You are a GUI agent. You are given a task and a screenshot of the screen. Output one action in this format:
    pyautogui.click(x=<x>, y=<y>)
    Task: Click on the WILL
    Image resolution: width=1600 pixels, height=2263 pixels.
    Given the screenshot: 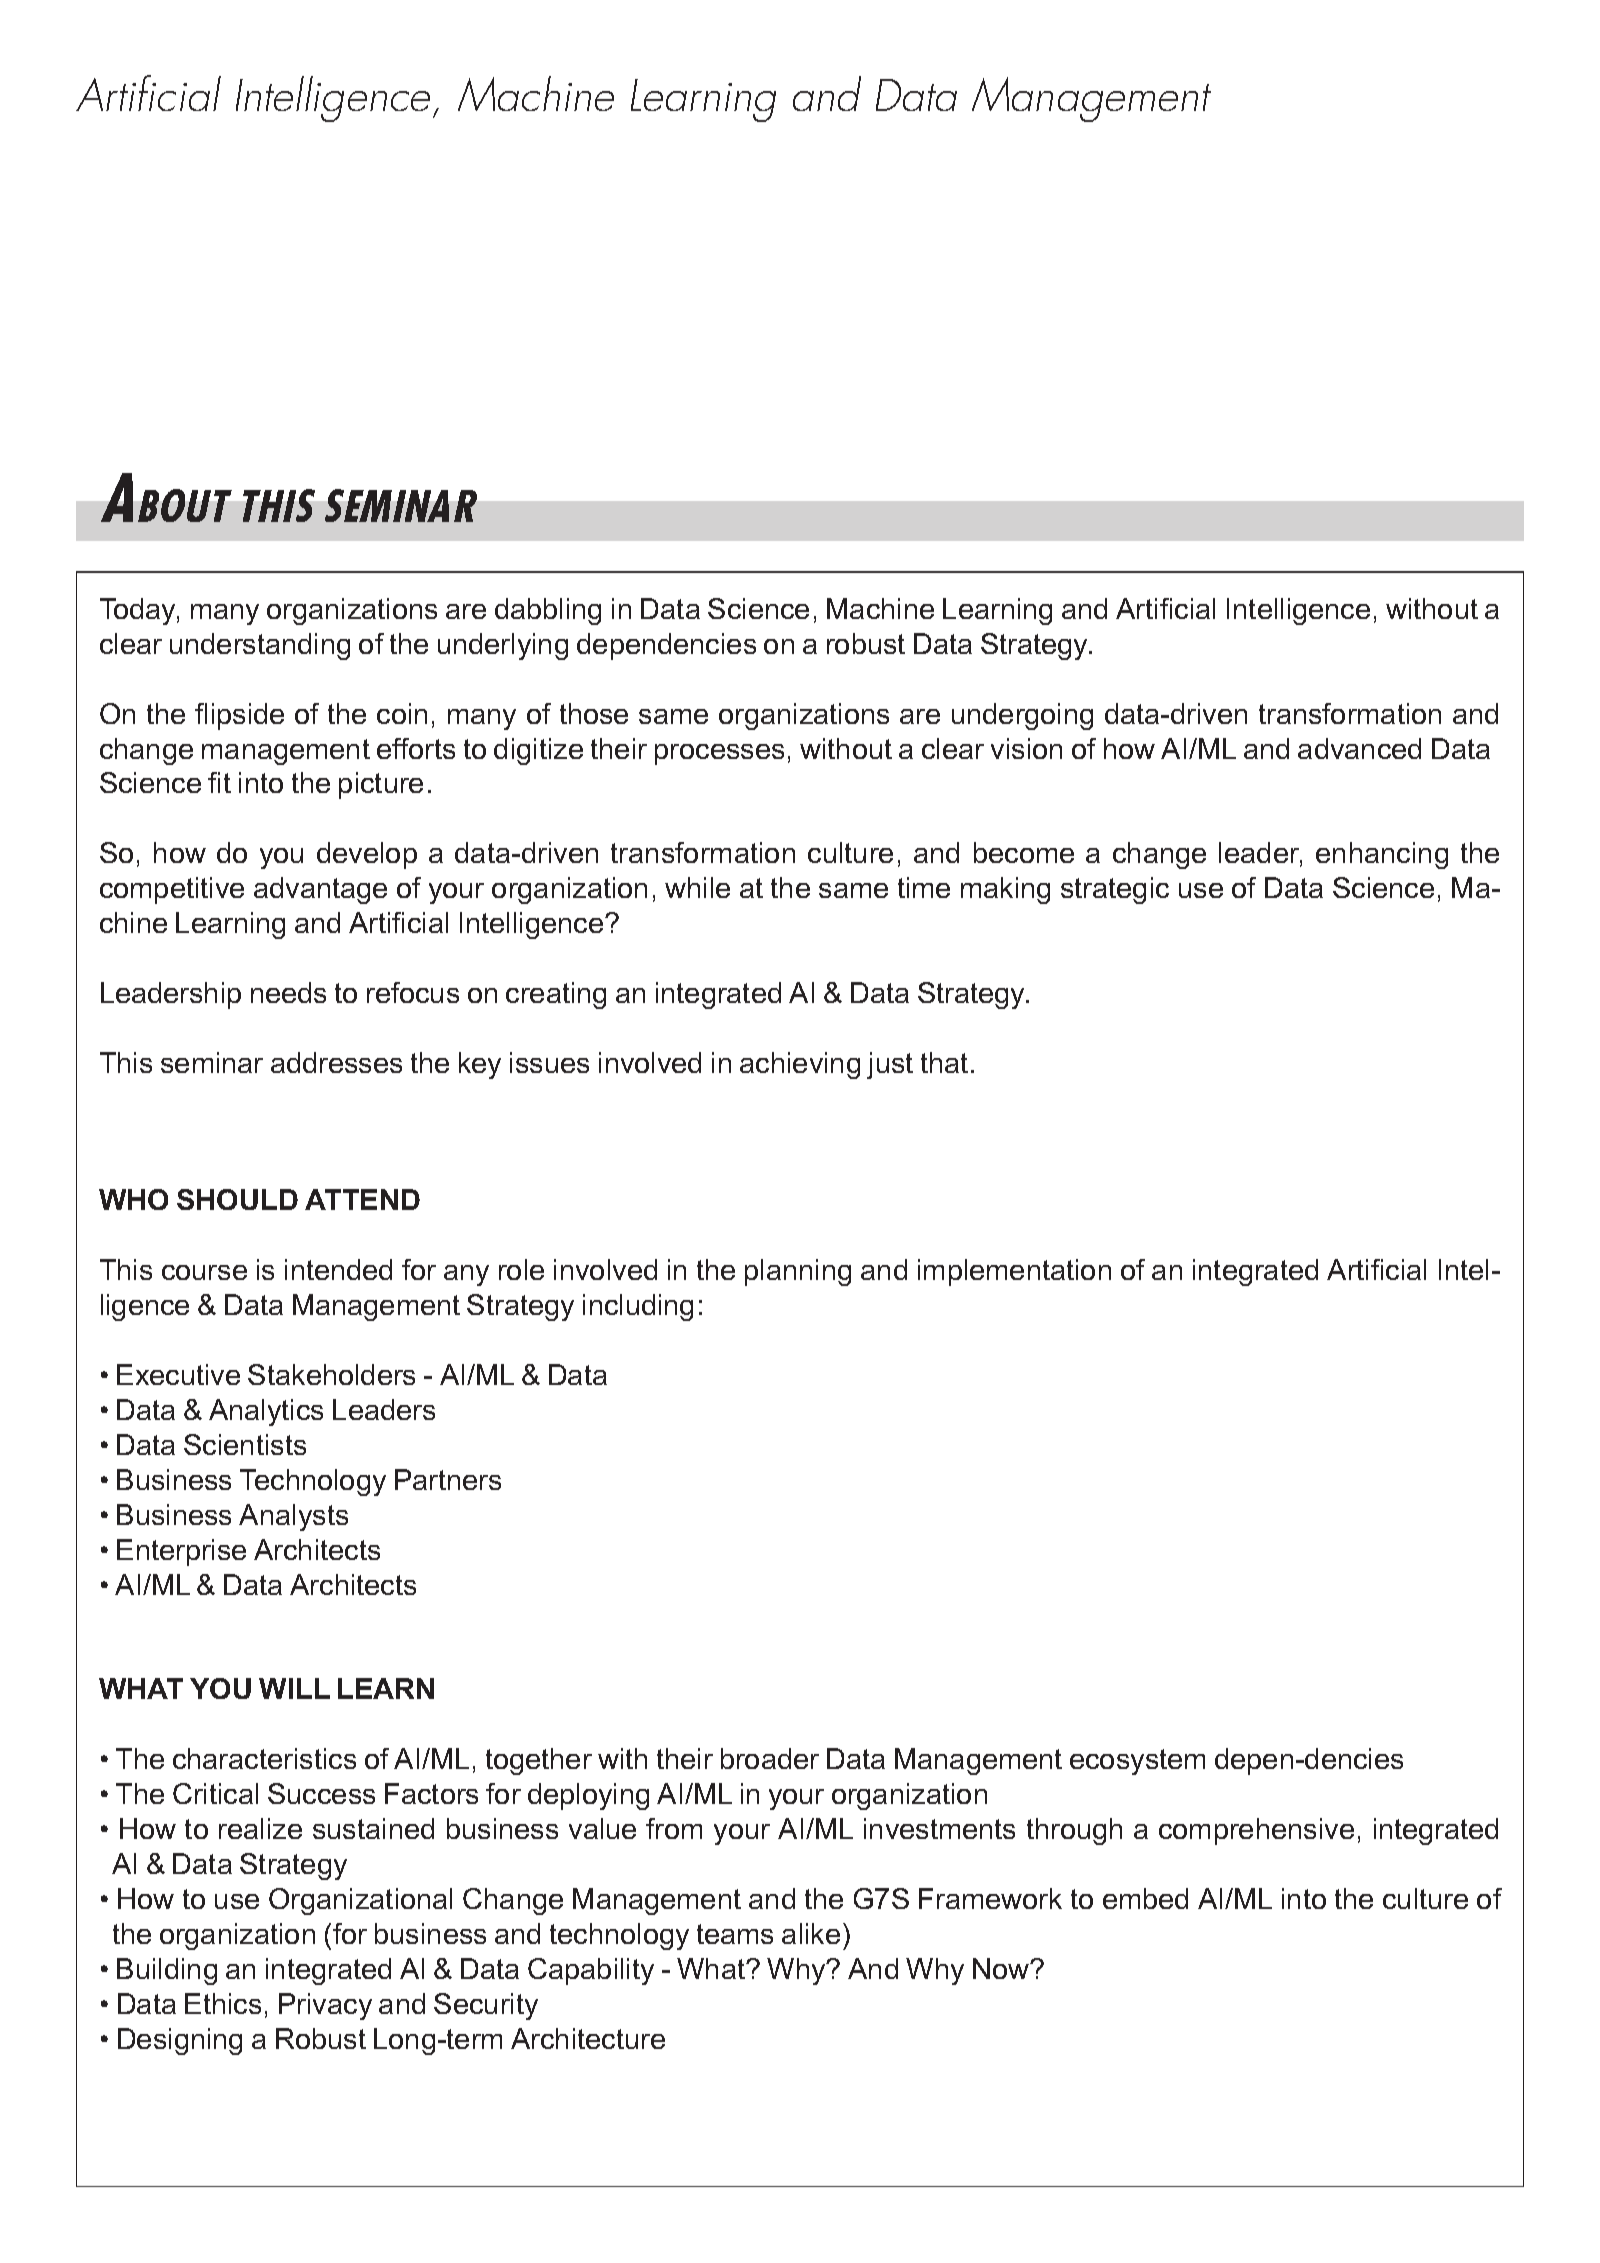 What is the action you would take?
    pyautogui.click(x=294, y=1688)
